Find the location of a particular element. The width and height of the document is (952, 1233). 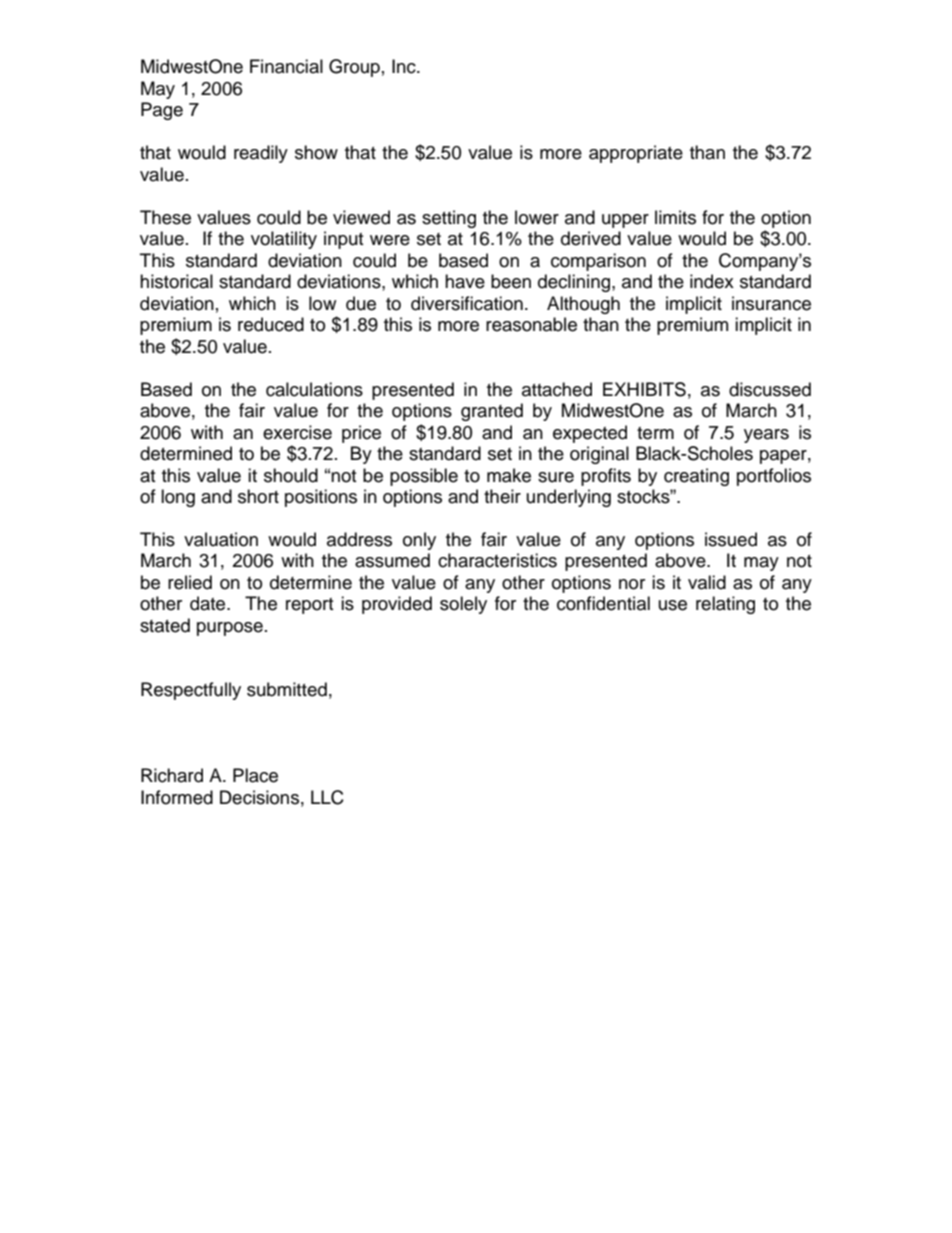

diversification is located at coordinates (467, 303).
